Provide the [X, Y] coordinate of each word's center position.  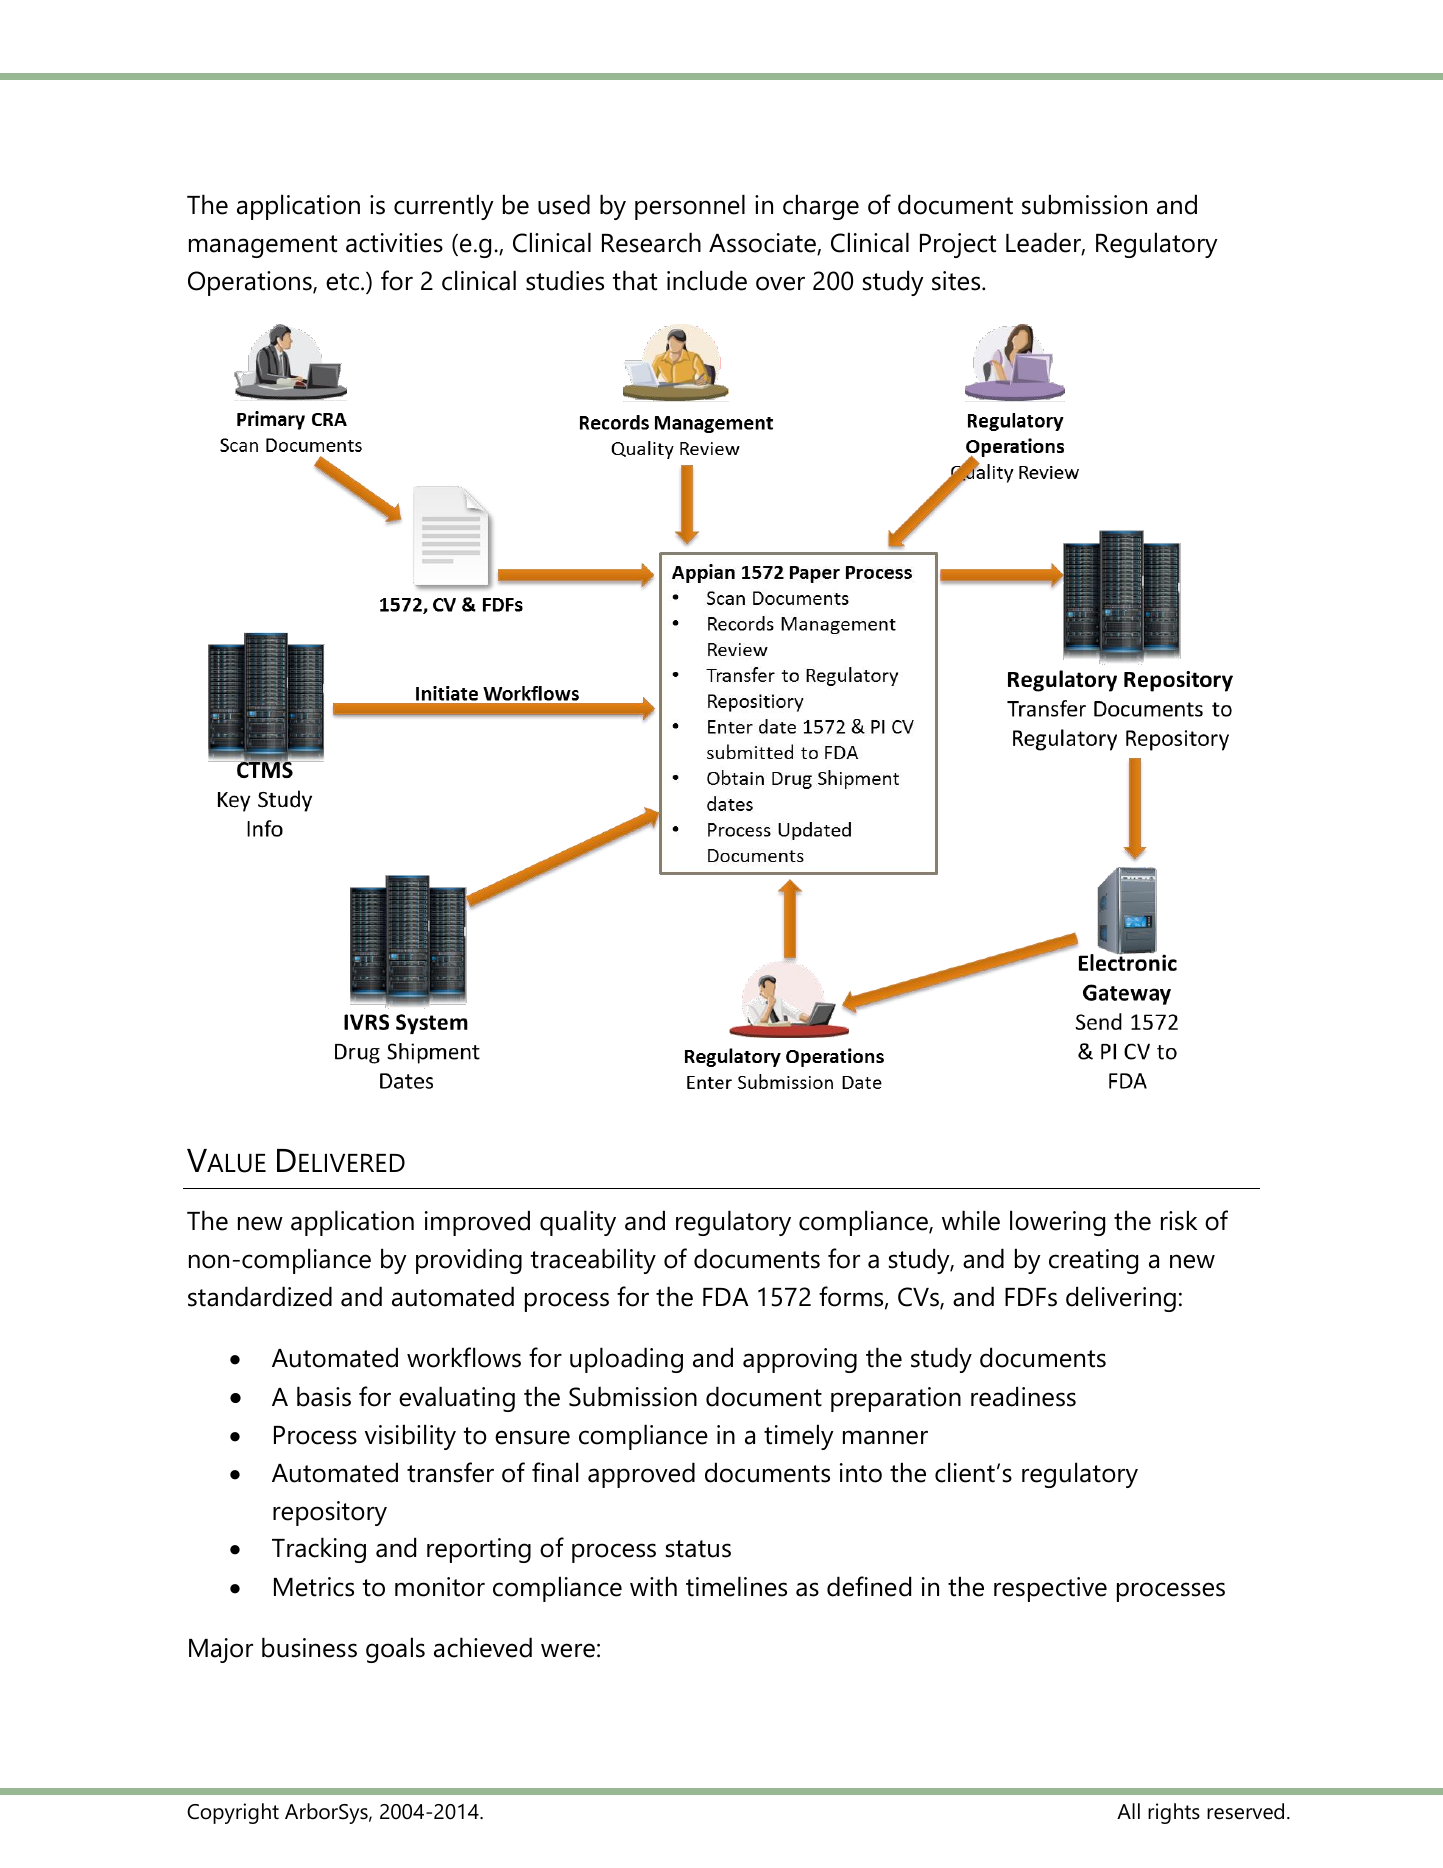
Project [958, 245]
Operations [251, 283]
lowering [1057, 1223]
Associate [763, 244]
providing [469, 1261]
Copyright [233, 1813]
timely [799, 1437]
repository [330, 1513]
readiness [1023, 1396]
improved [477, 1223]
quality [578, 1223]
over [780, 283]
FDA [726, 1297]
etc [344, 282]
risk [1179, 1220]
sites [957, 281]
